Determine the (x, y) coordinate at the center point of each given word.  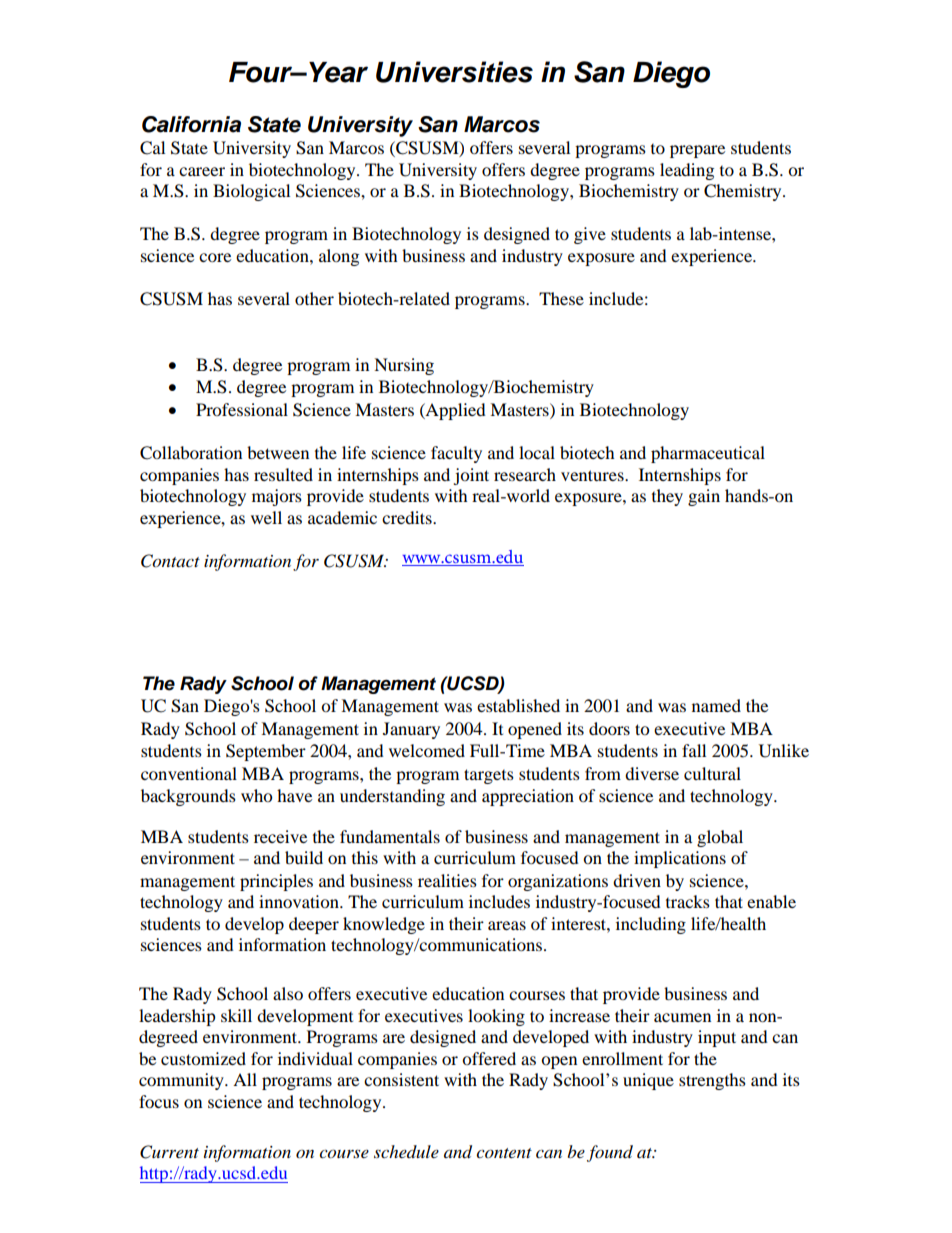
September (266, 752)
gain (704, 497)
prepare (697, 151)
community (182, 1081)
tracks (688, 901)
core (215, 257)
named (716, 705)
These (561, 298)
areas (507, 925)
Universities (454, 72)
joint (471, 476)
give (590, 235)
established (518, 705)
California (191, 124)
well (266, 517)
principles (276, 882)
